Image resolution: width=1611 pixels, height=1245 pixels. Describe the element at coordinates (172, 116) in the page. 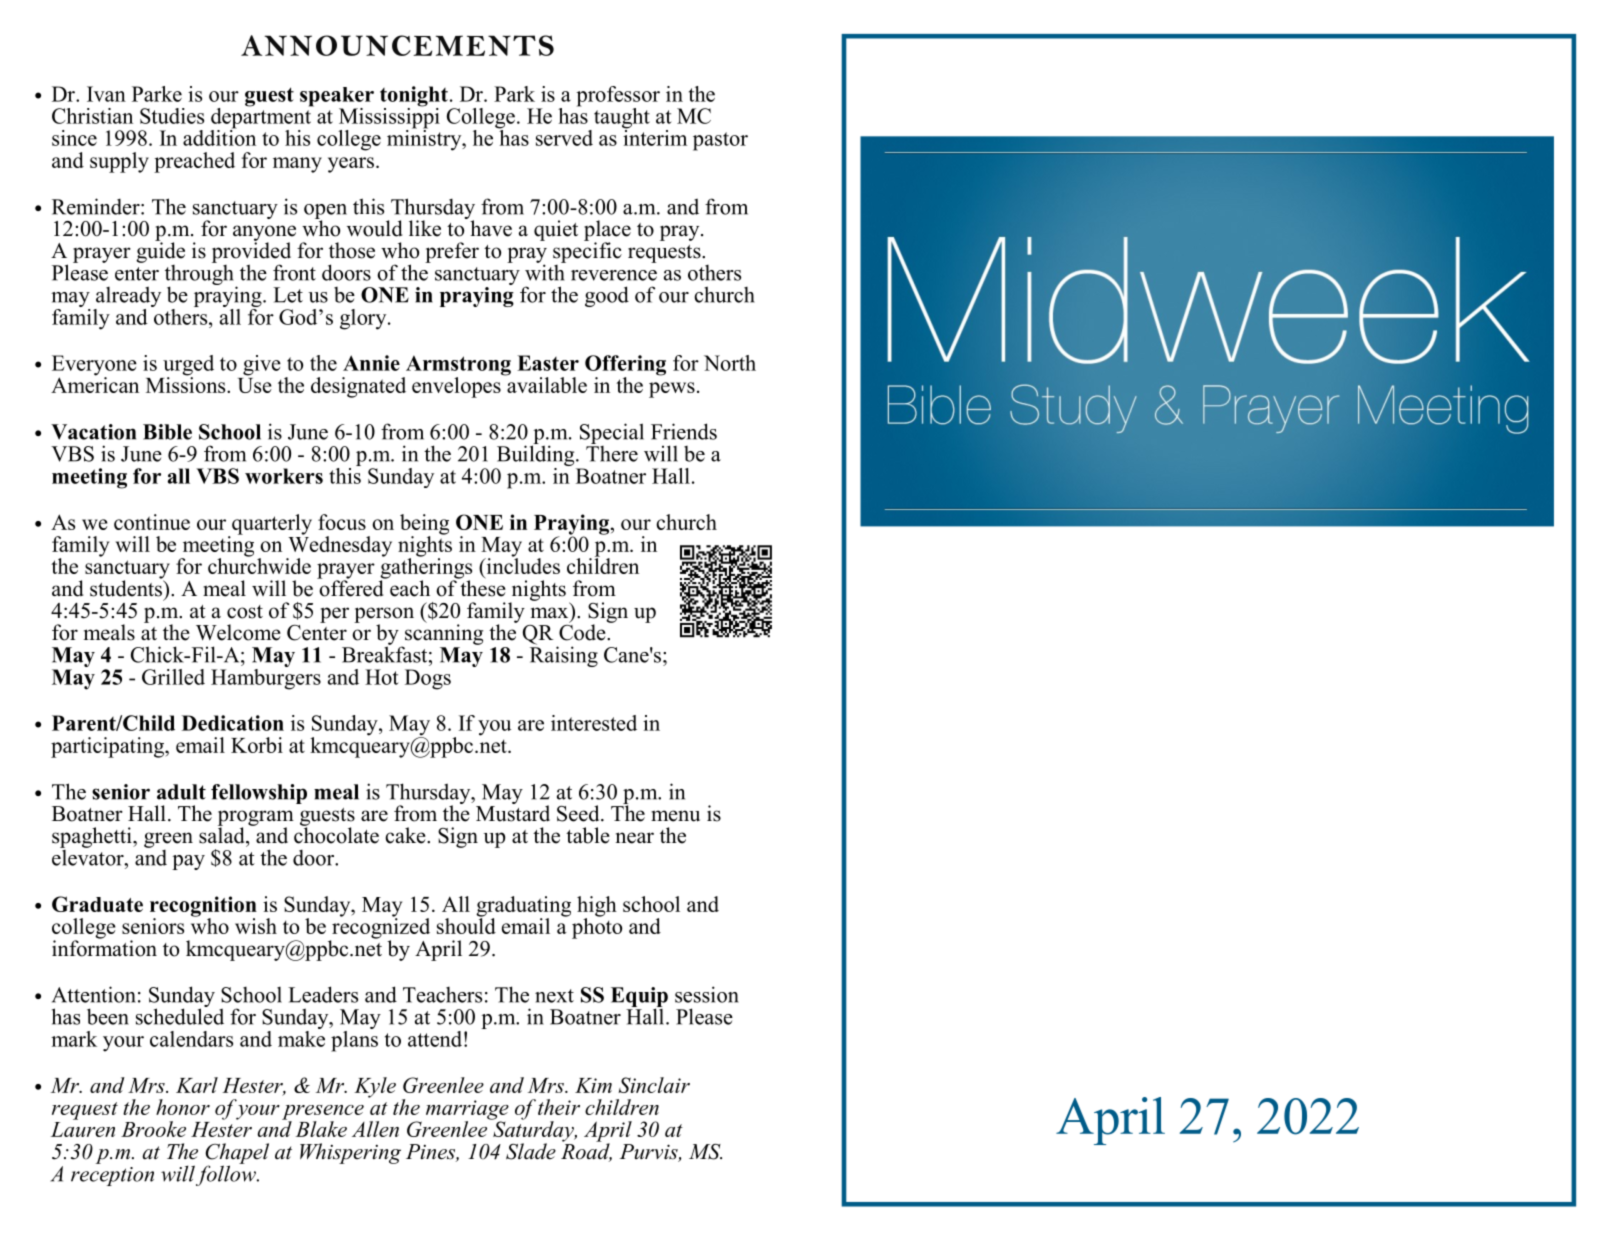

I see `Studies` at that location.
